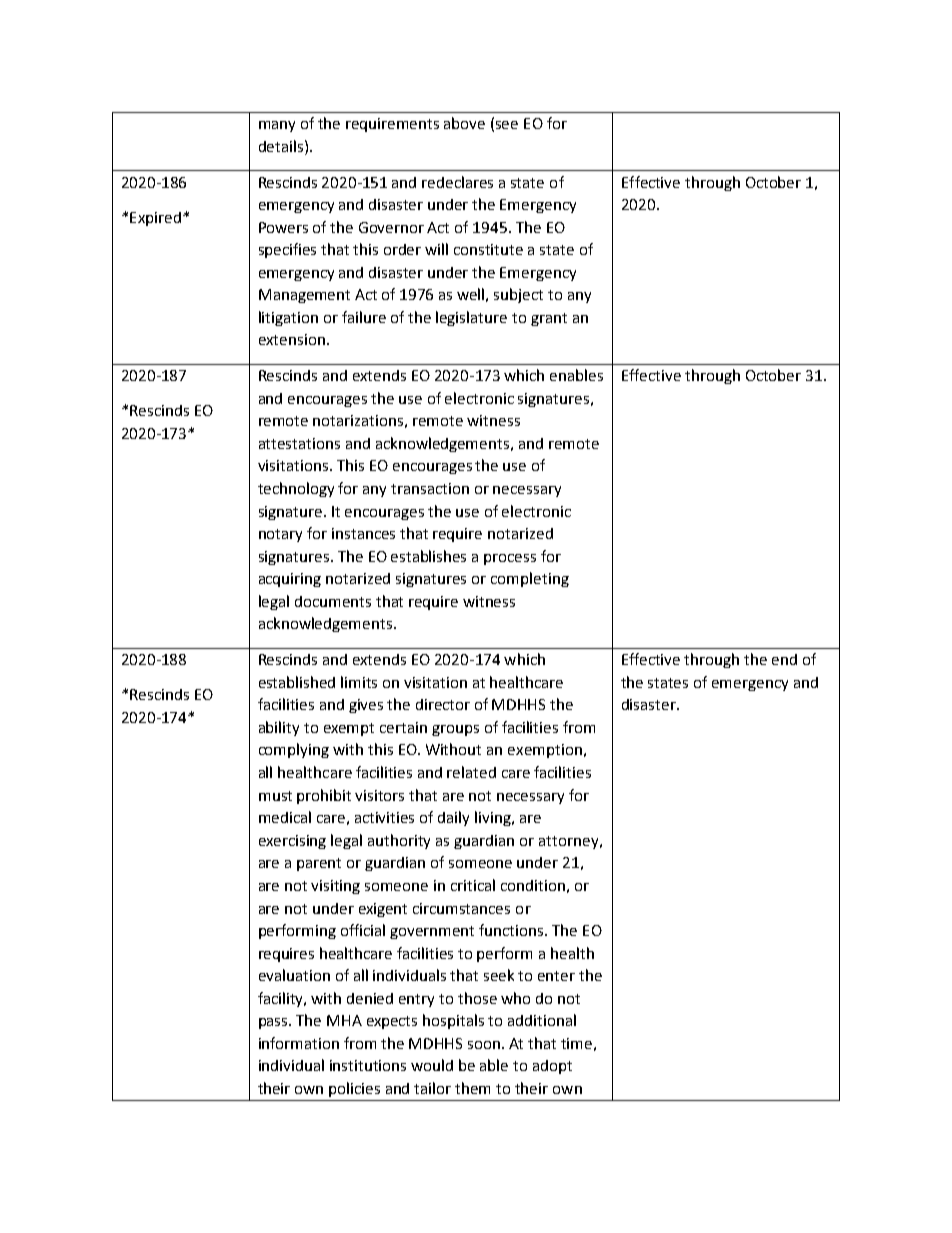 Image resolution: width=952 pixels, height=1233 pixels. Describe the element at coordinates (155, 219) in the page. I see `Expired` at that location.
